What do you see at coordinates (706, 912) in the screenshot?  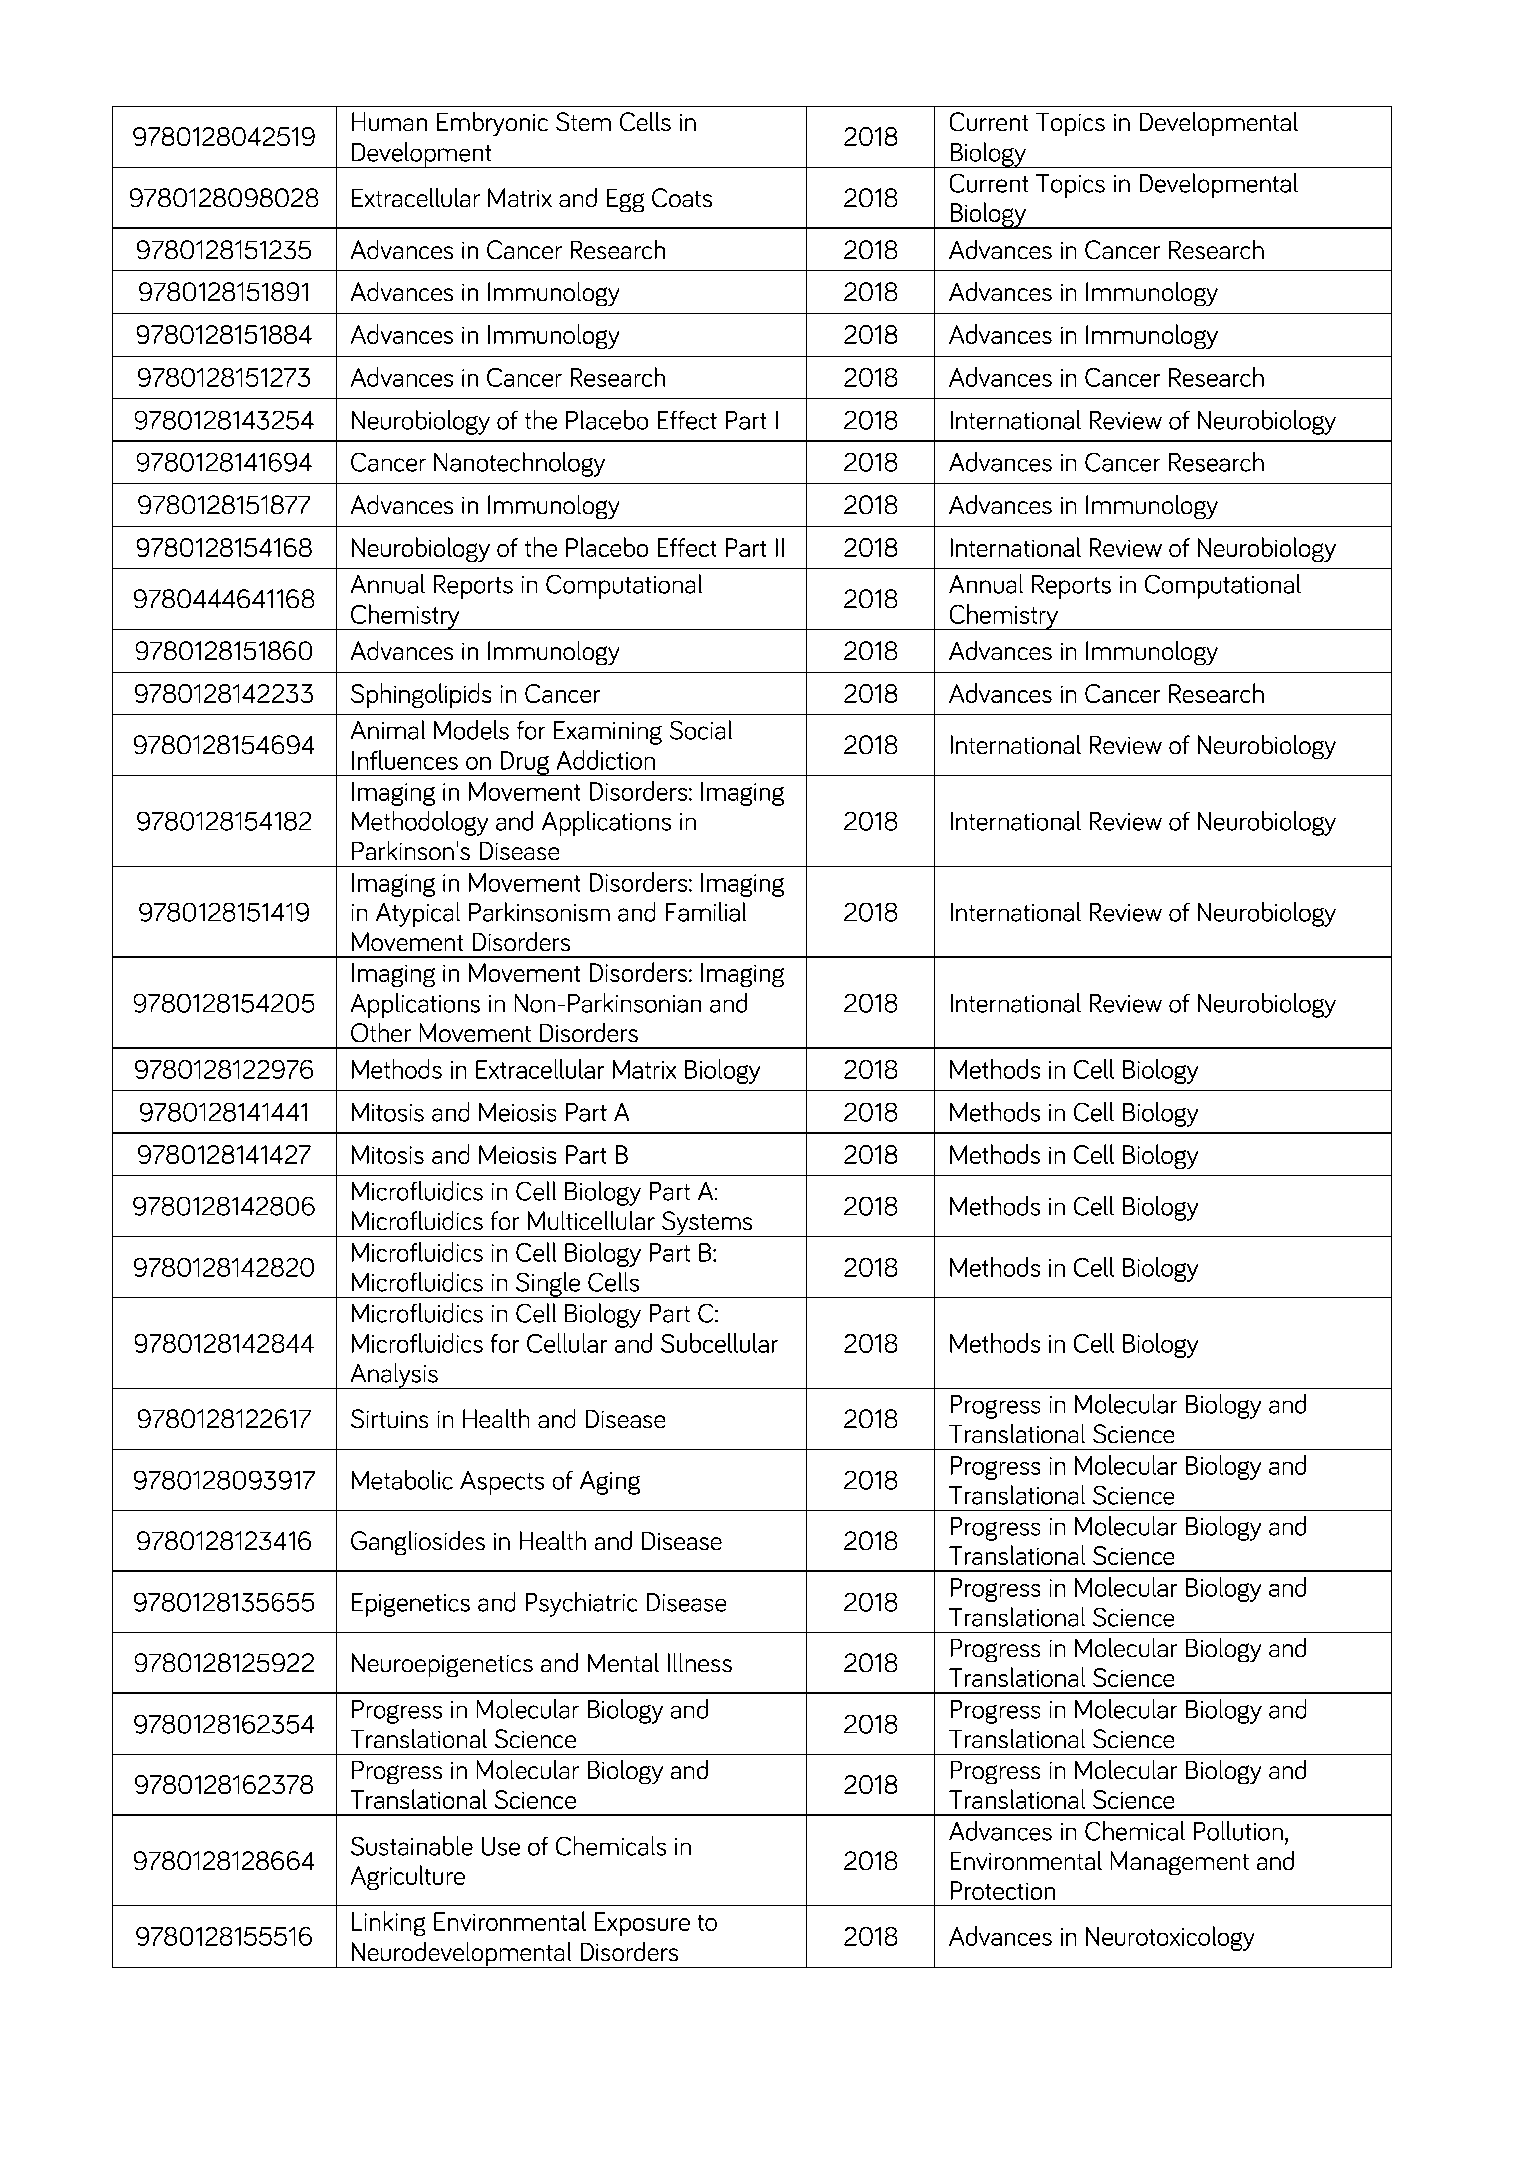 I see `Familial` at bounding box center [706, 912].
